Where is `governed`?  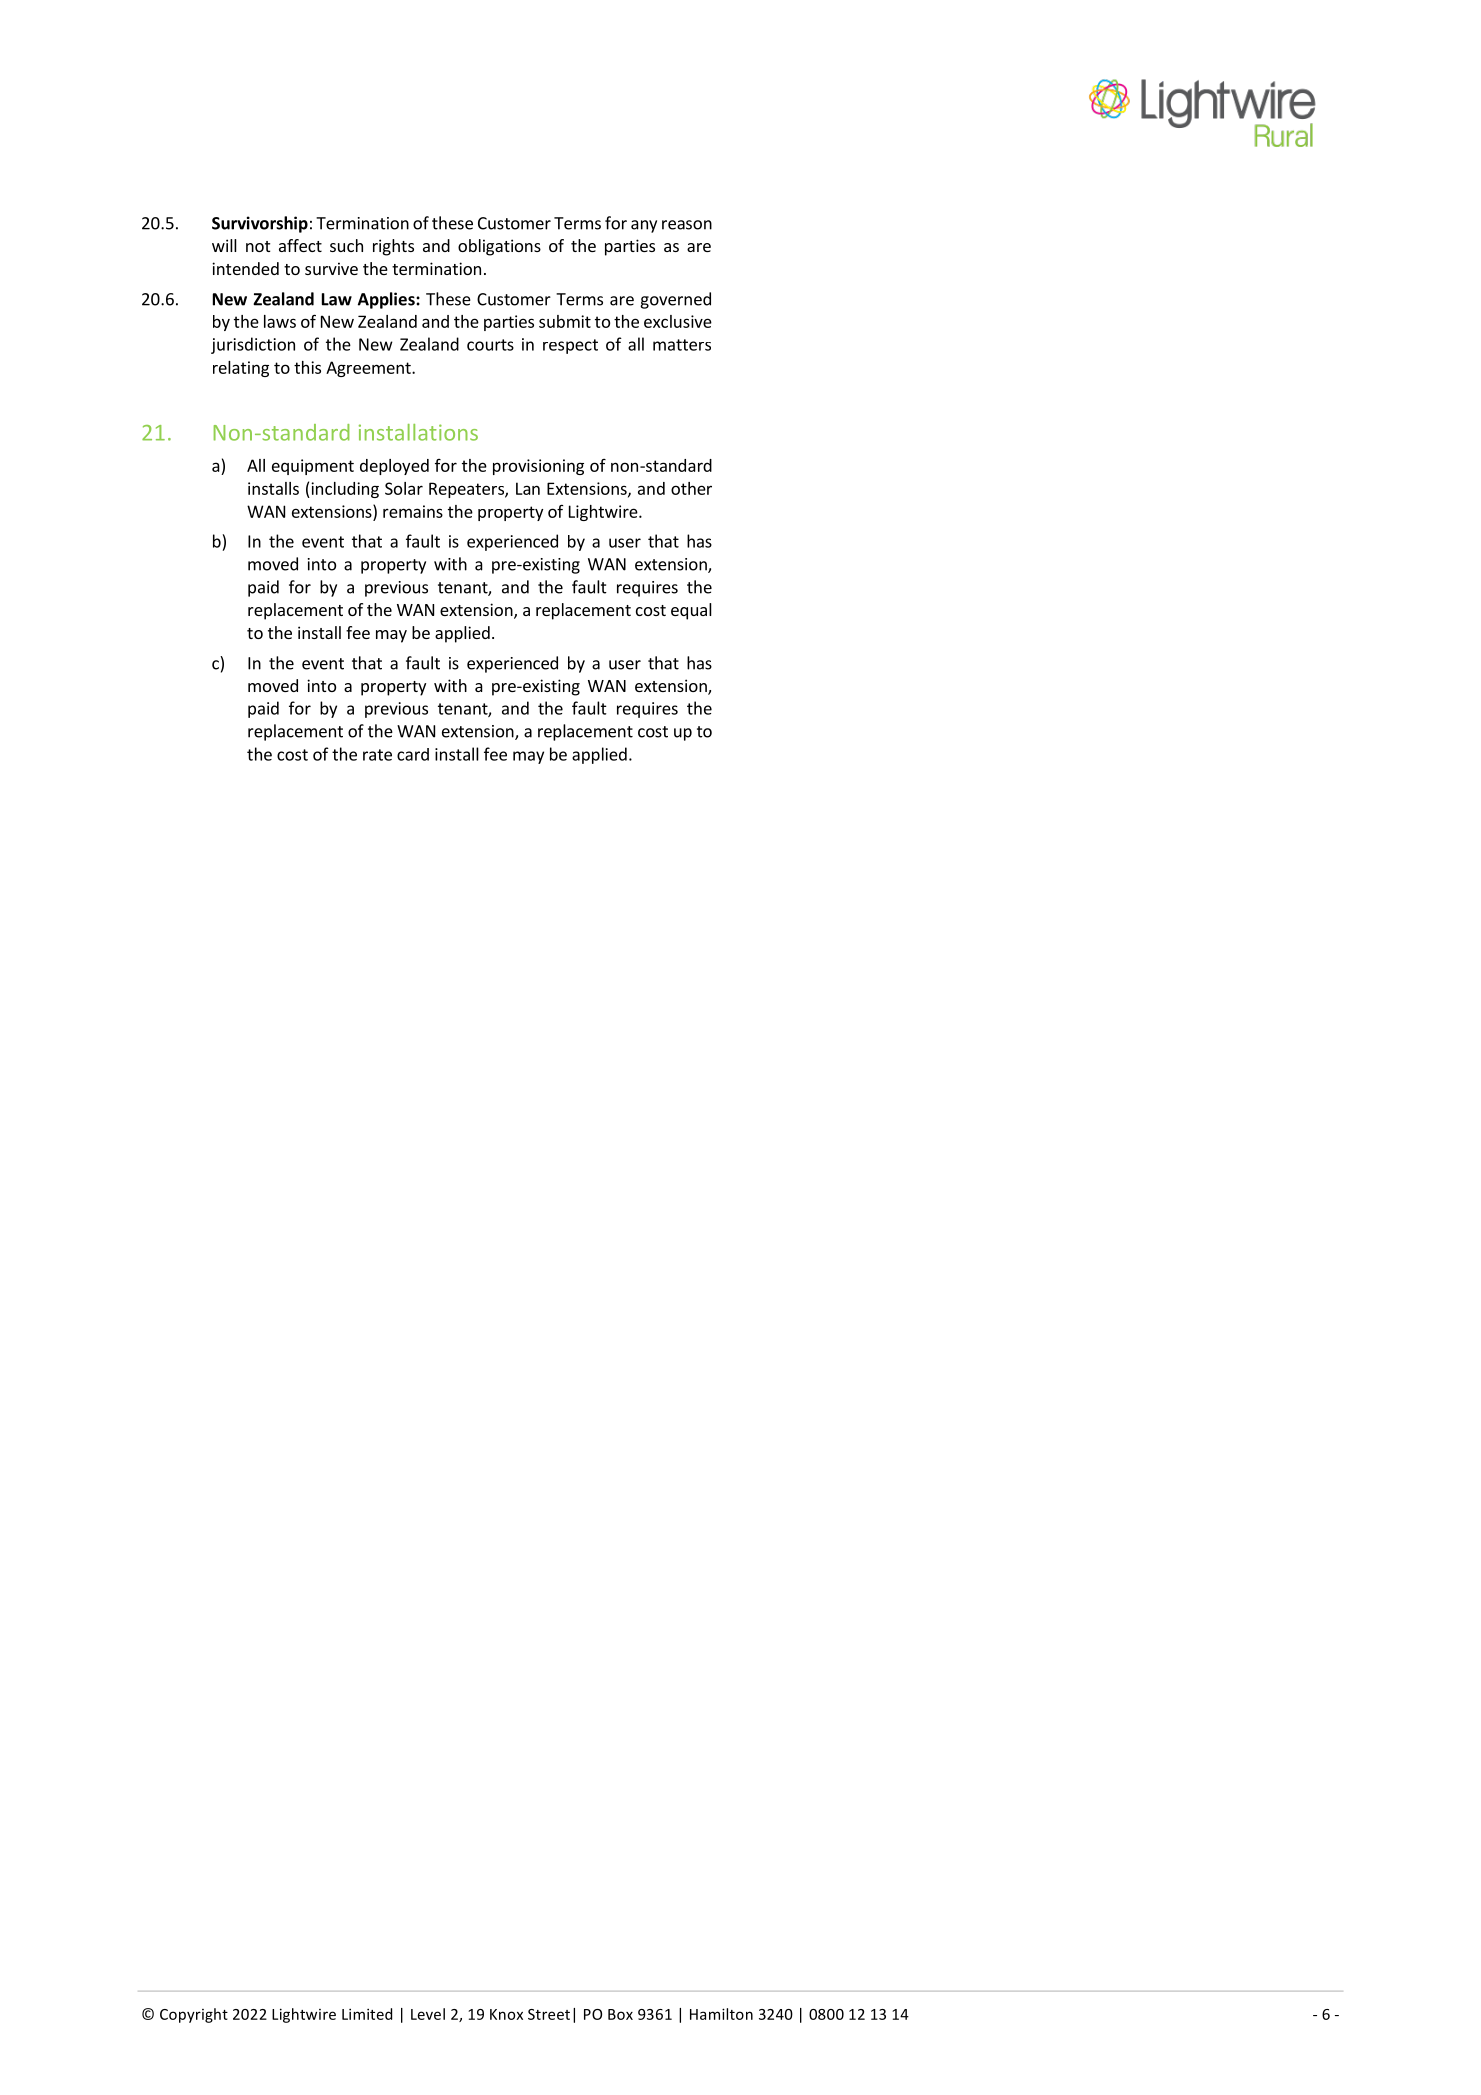 governed is located at coordinates (675, 300).
